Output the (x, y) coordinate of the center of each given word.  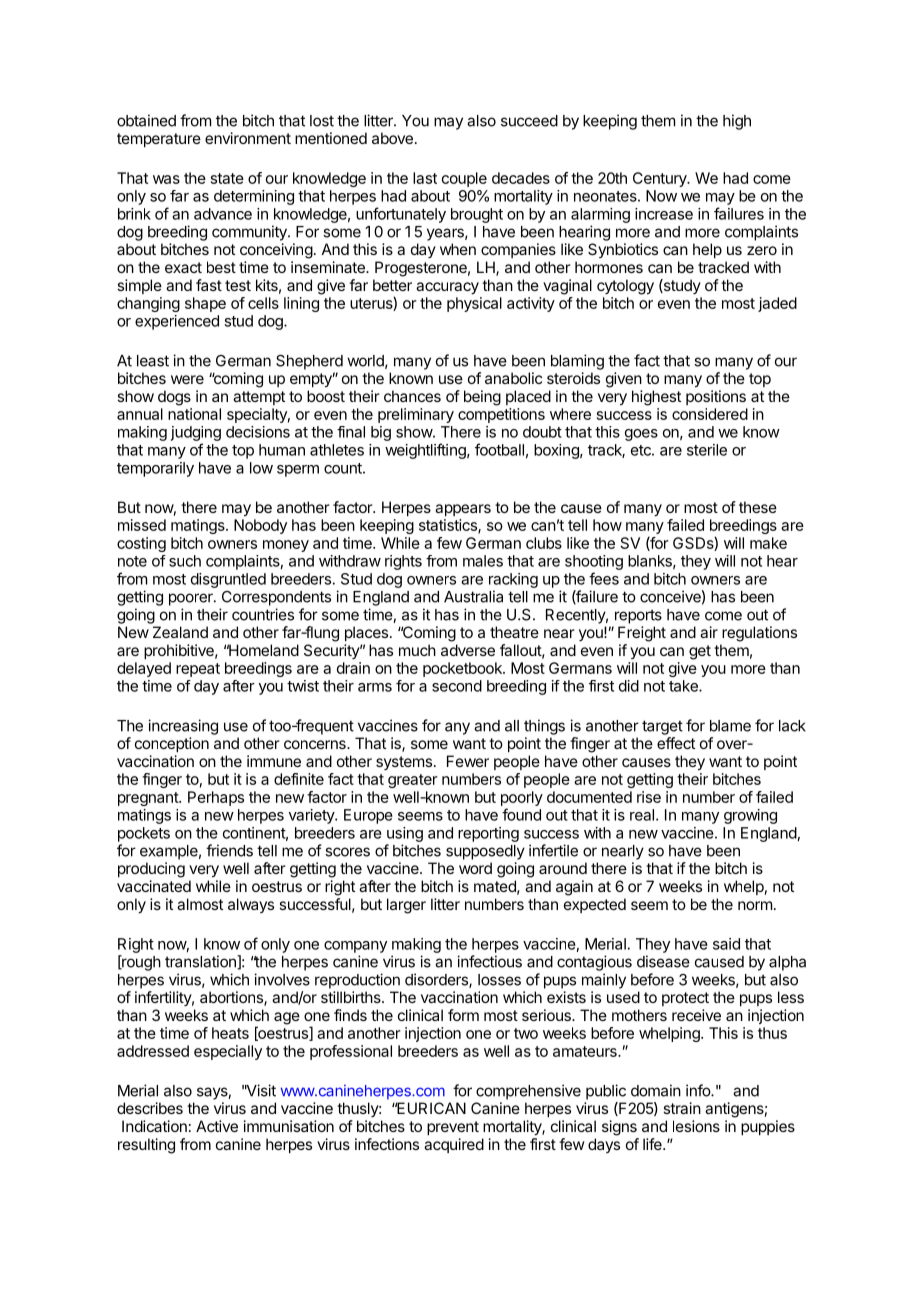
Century (661, 179)
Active (217, 1126)
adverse (468, 650)
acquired (454, 1145)
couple (464, 179)
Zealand (180, 632)
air (709, 632)
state (227, 178)
